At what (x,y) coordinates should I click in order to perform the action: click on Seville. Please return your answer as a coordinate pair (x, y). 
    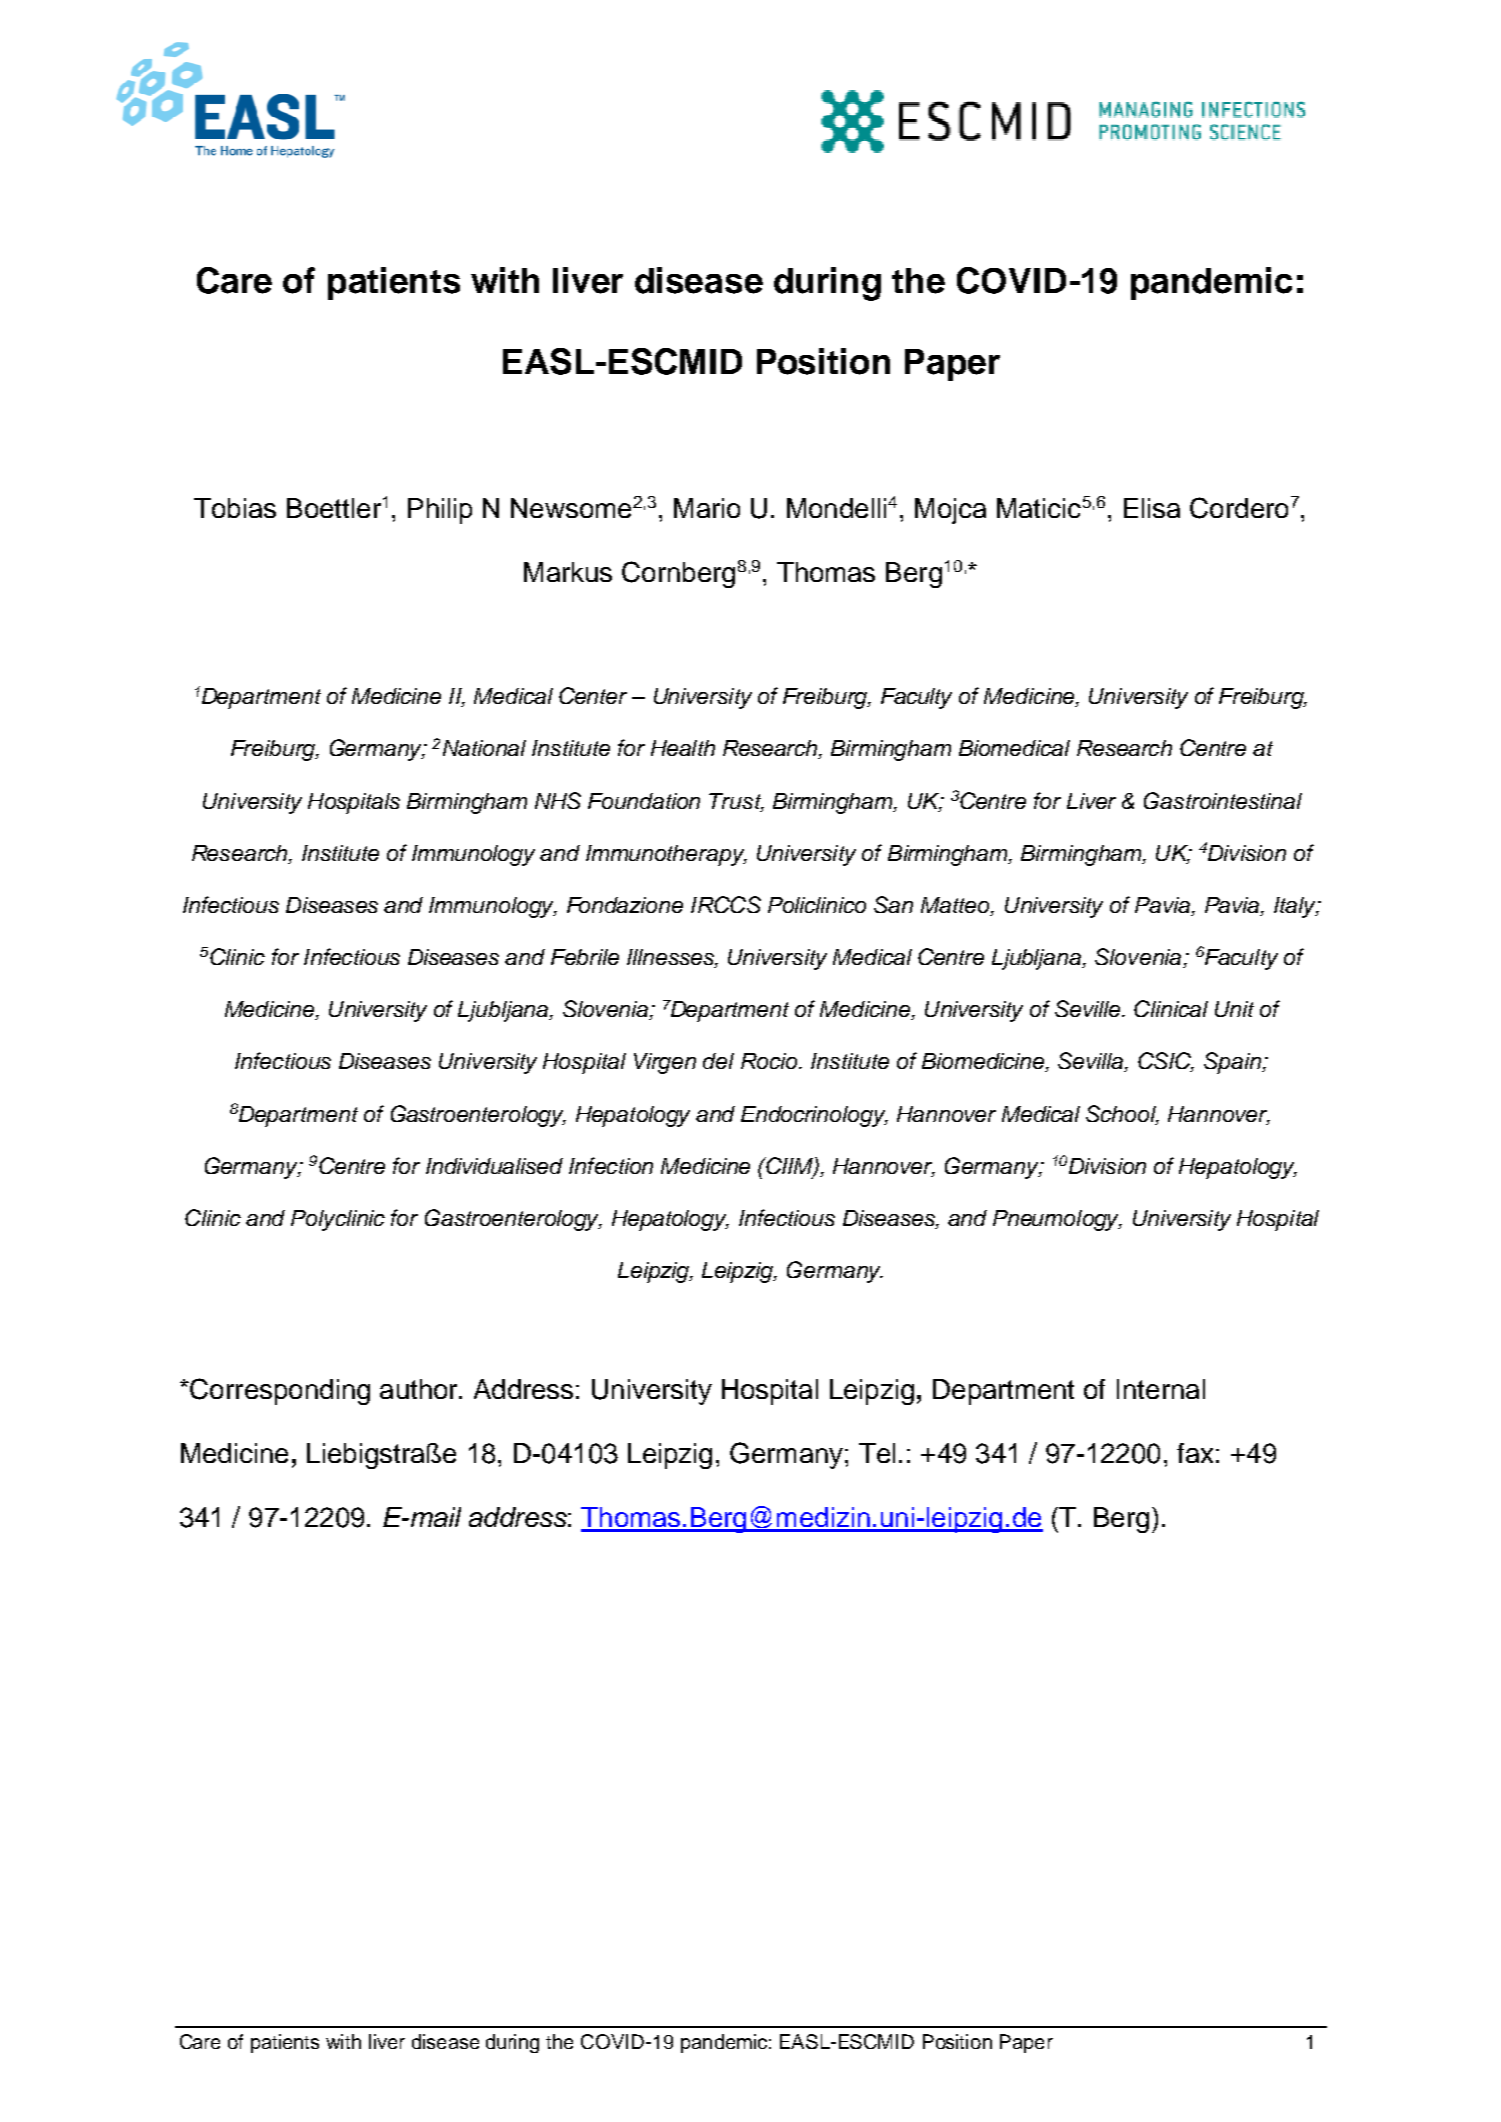
    Looking at the image, I should click on (1089, 1008).
